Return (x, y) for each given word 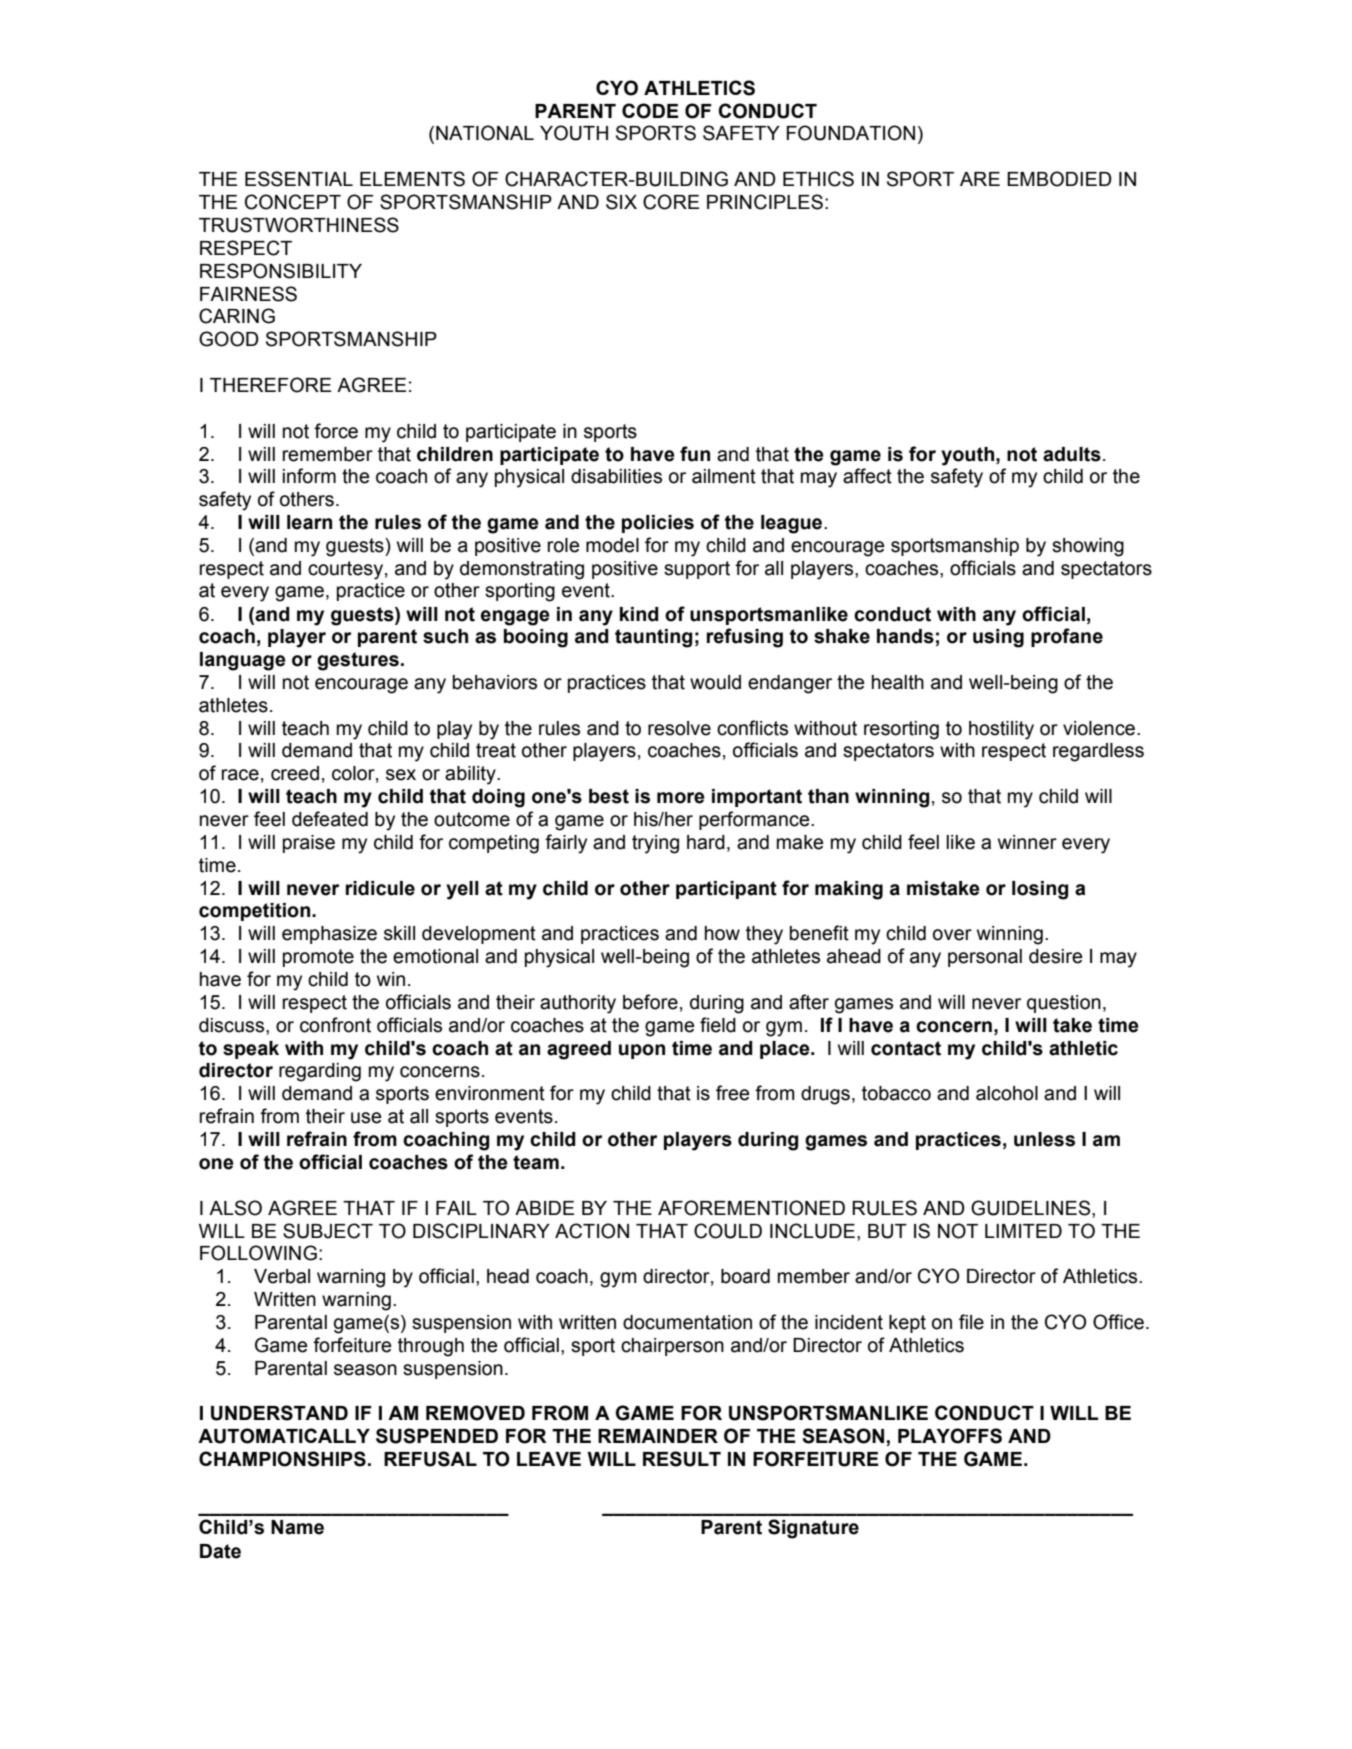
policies (658, 524)
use (366, 1118)
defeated (330, 819)
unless (1044, 1139)
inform (309, 476)
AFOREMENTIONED (751, 1208)
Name (297, 1527)
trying (655, 844)
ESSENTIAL (299, 179)
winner (1027, 842)
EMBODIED (1059, 179)
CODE (650, 111)
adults (1072, 454)
